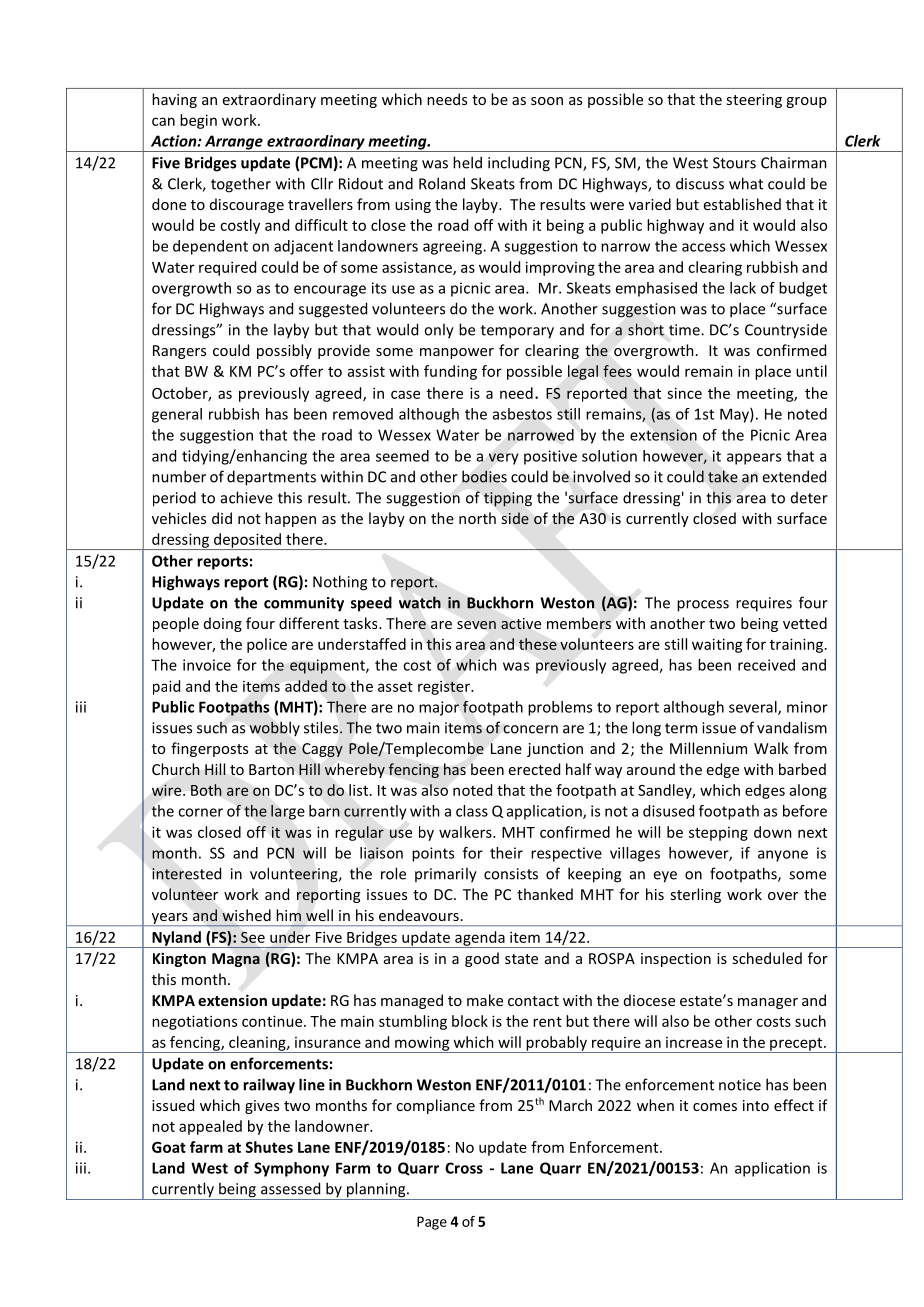 The height and width of the screenshot is (1307, 924). What do you see at coordinates (290, 1188) in the screenshot?
I see `assessed` at bounding box center [290, 1188].
